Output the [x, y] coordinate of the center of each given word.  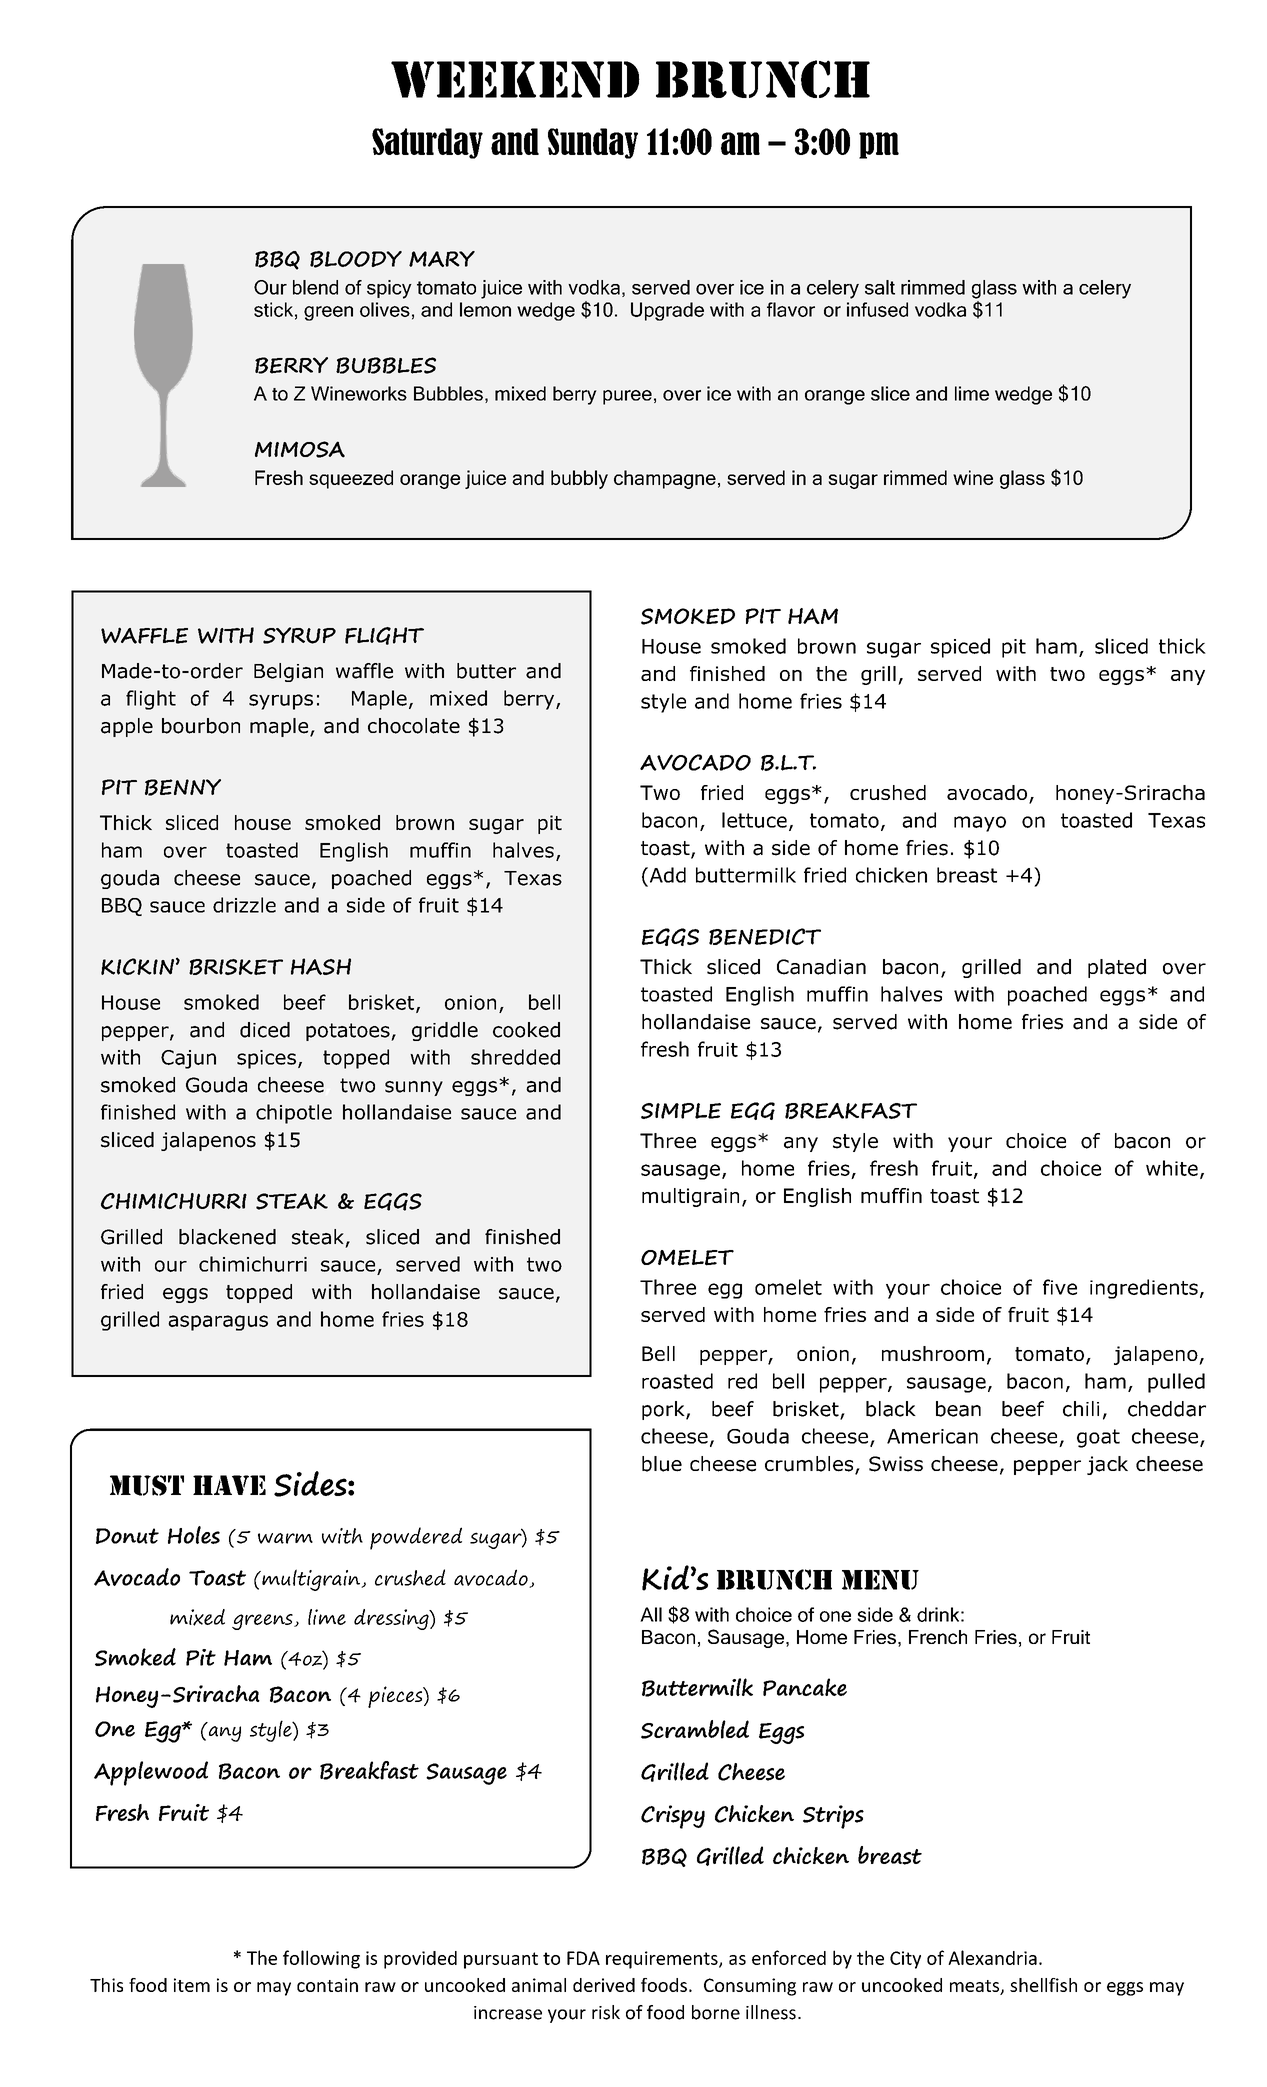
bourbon [201, 726]
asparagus [218, 1323]
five [1060, 1287]
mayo [980, 824]
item [192, 1985]
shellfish [1043, 1985]
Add [666, 875]
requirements [663, 1960]
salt [880, 287]
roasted [677, 1381]
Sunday [593, 143]
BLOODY [356, 259]
